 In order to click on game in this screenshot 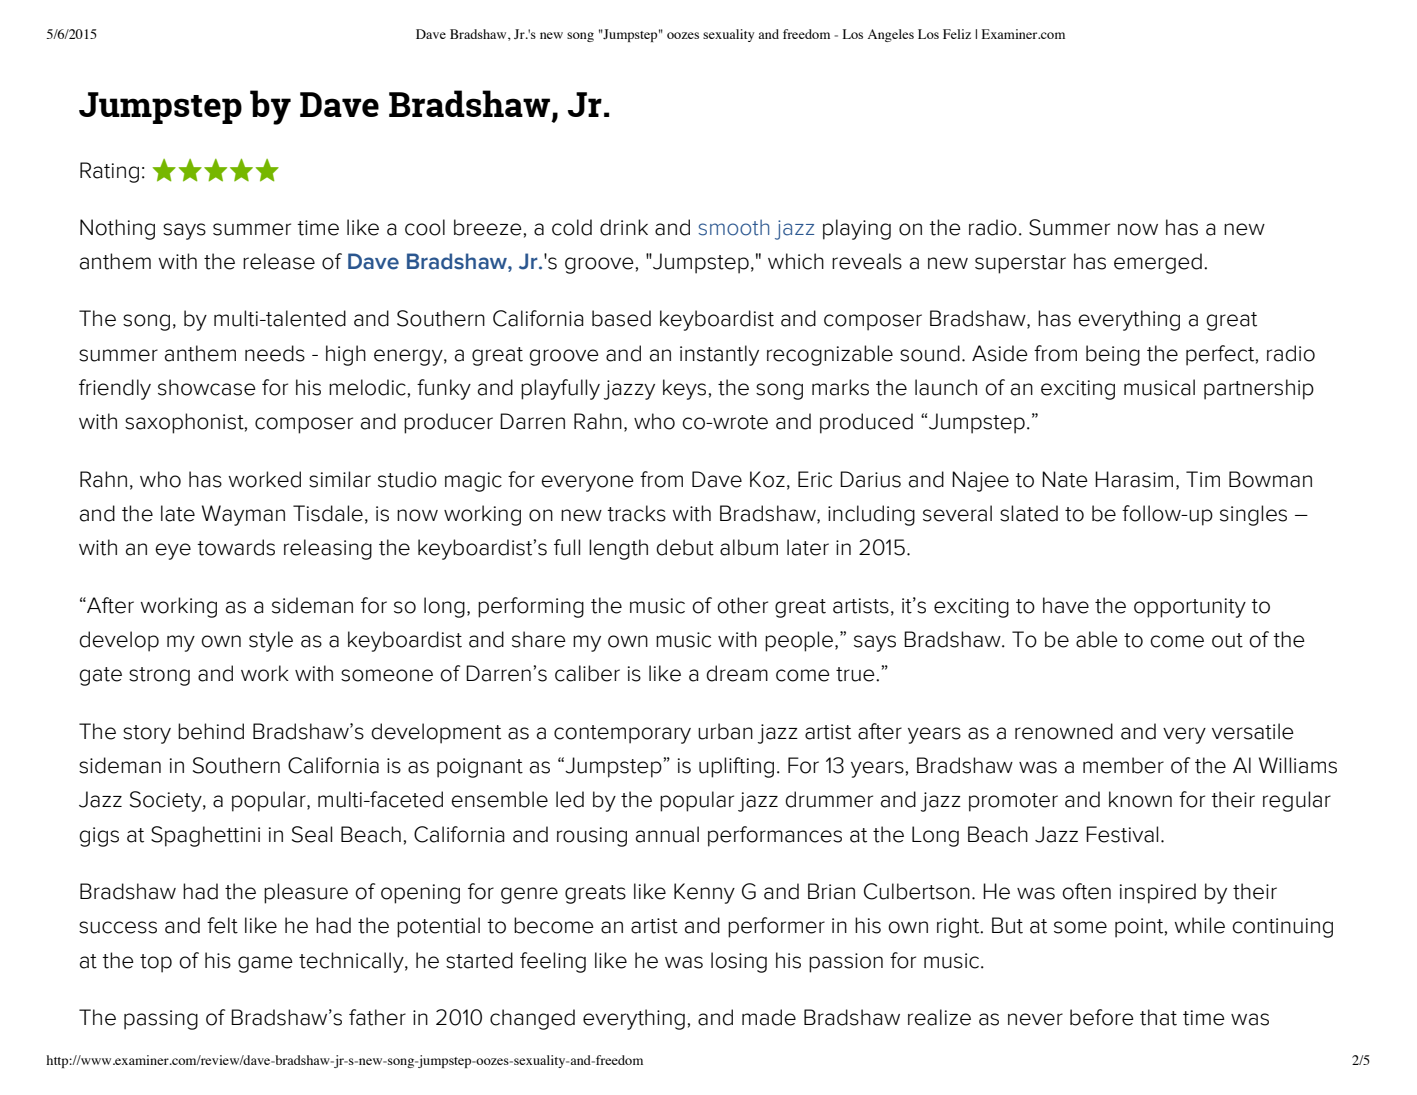, I will do `click(265, 964)`.
